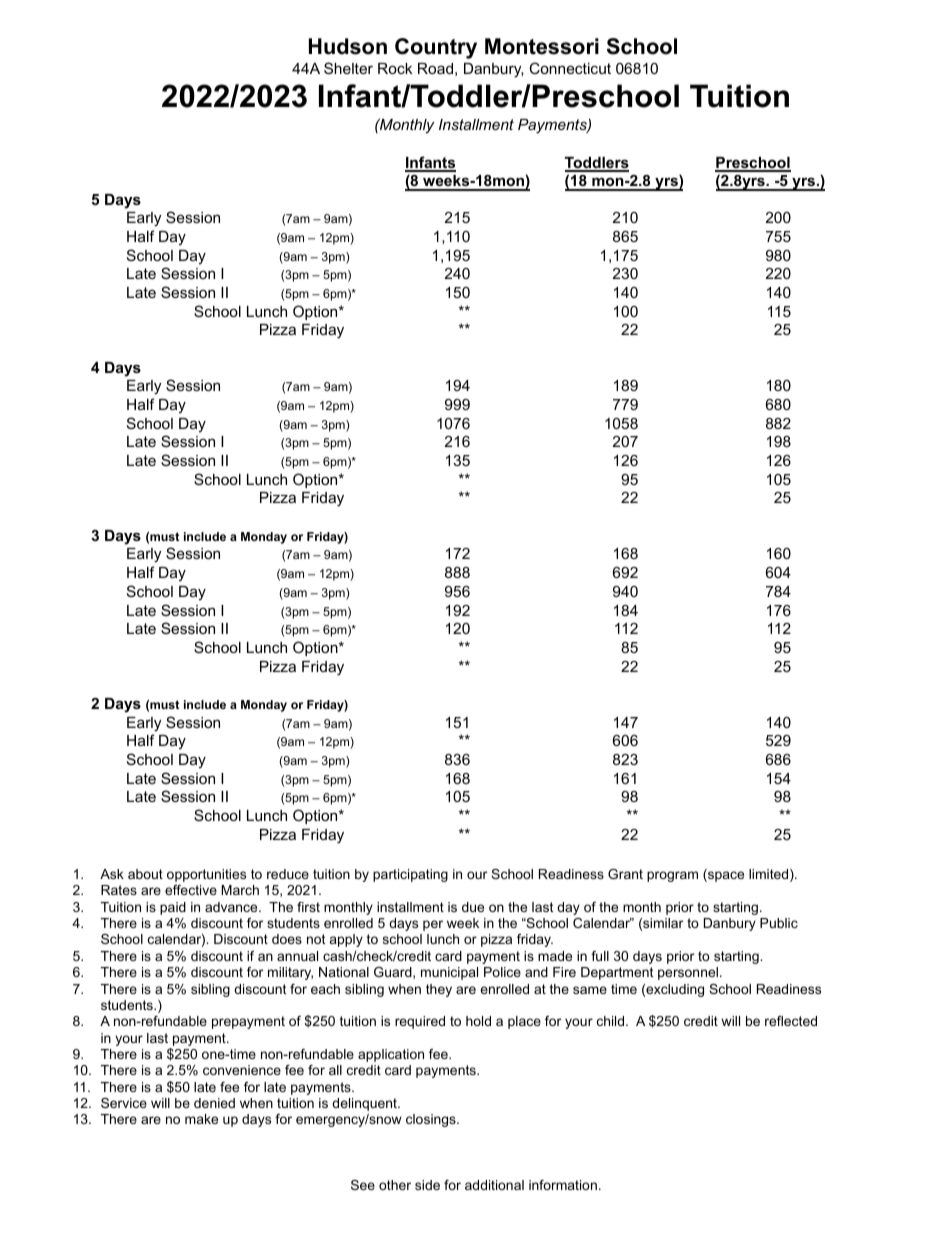 Image resolution: width=952 pixels, height=1233 pixels. What do you see at coordinates (201, 1119) in the page?
I see `make` at bounding box center [201, 1119].
